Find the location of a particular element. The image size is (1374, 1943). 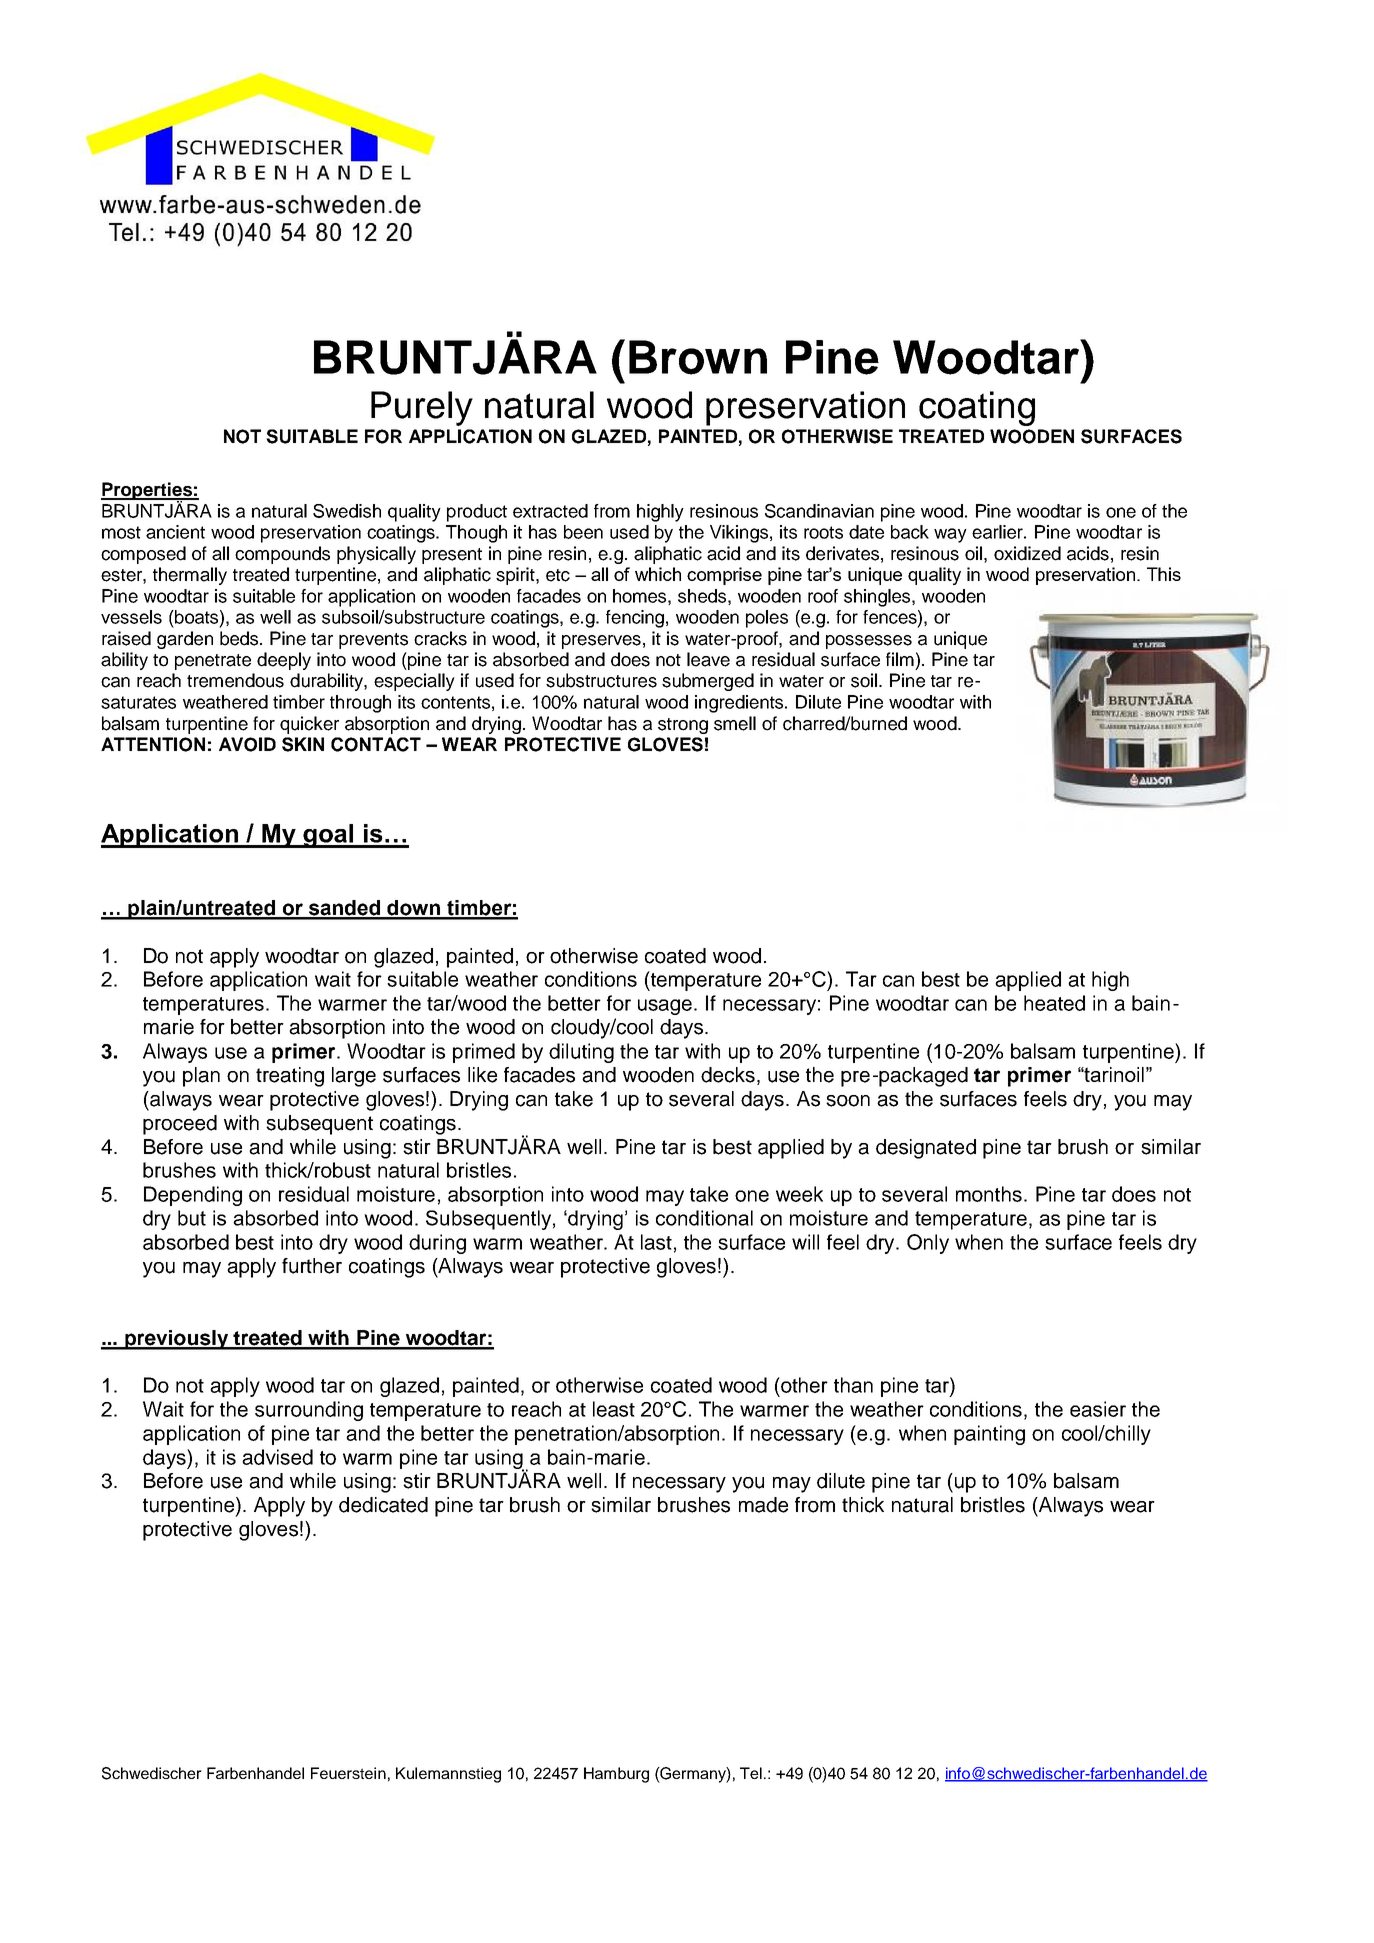

Hamburg is located at coordinates (616, 1775).
